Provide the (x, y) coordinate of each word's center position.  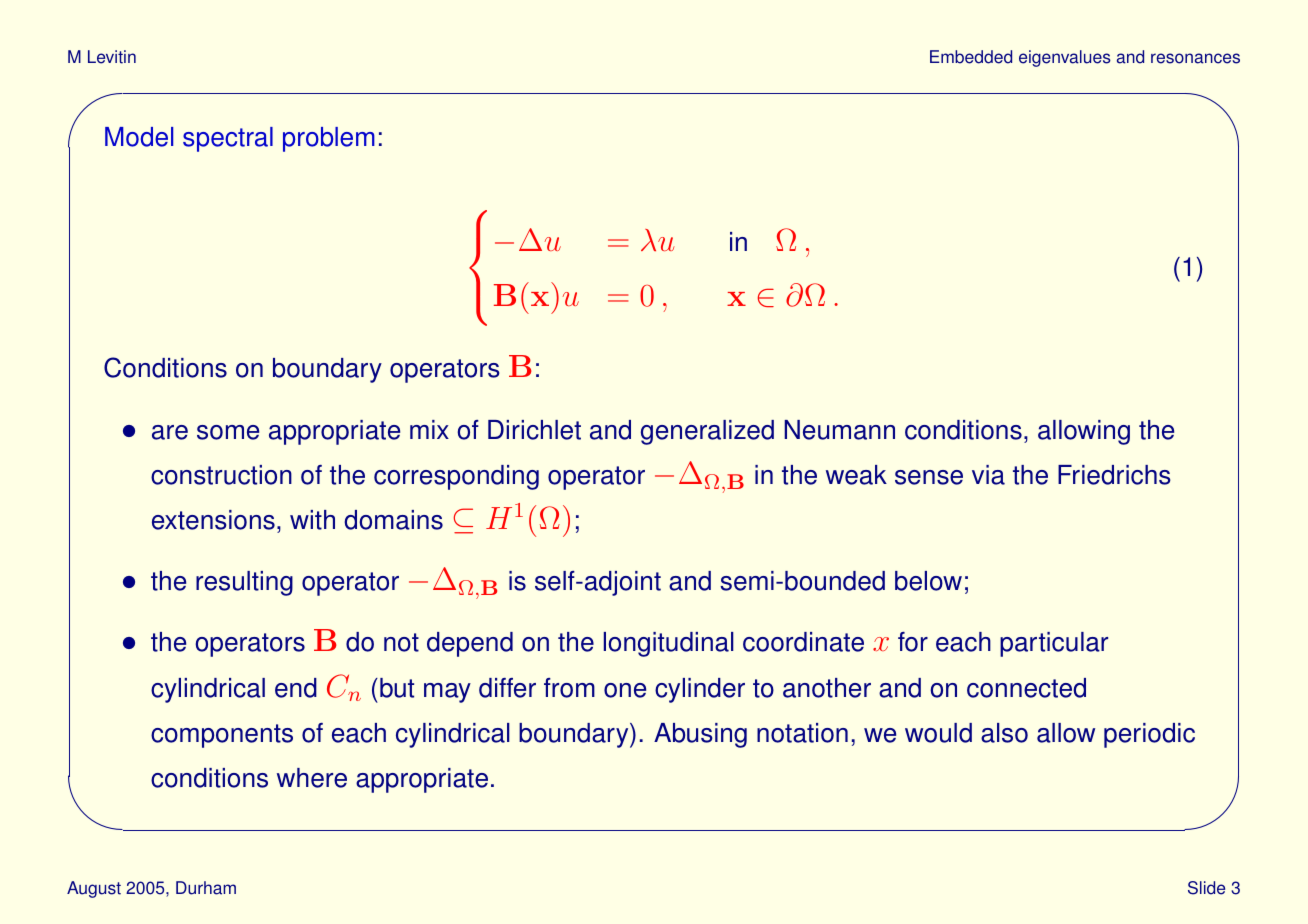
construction (221, 475)
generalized (707, 432)
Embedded (971, 57)
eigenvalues (1065, 58)
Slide (1206, 888)
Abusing (700, 735)
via (988, 475)
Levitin (112, 57)
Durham (206, 888)
